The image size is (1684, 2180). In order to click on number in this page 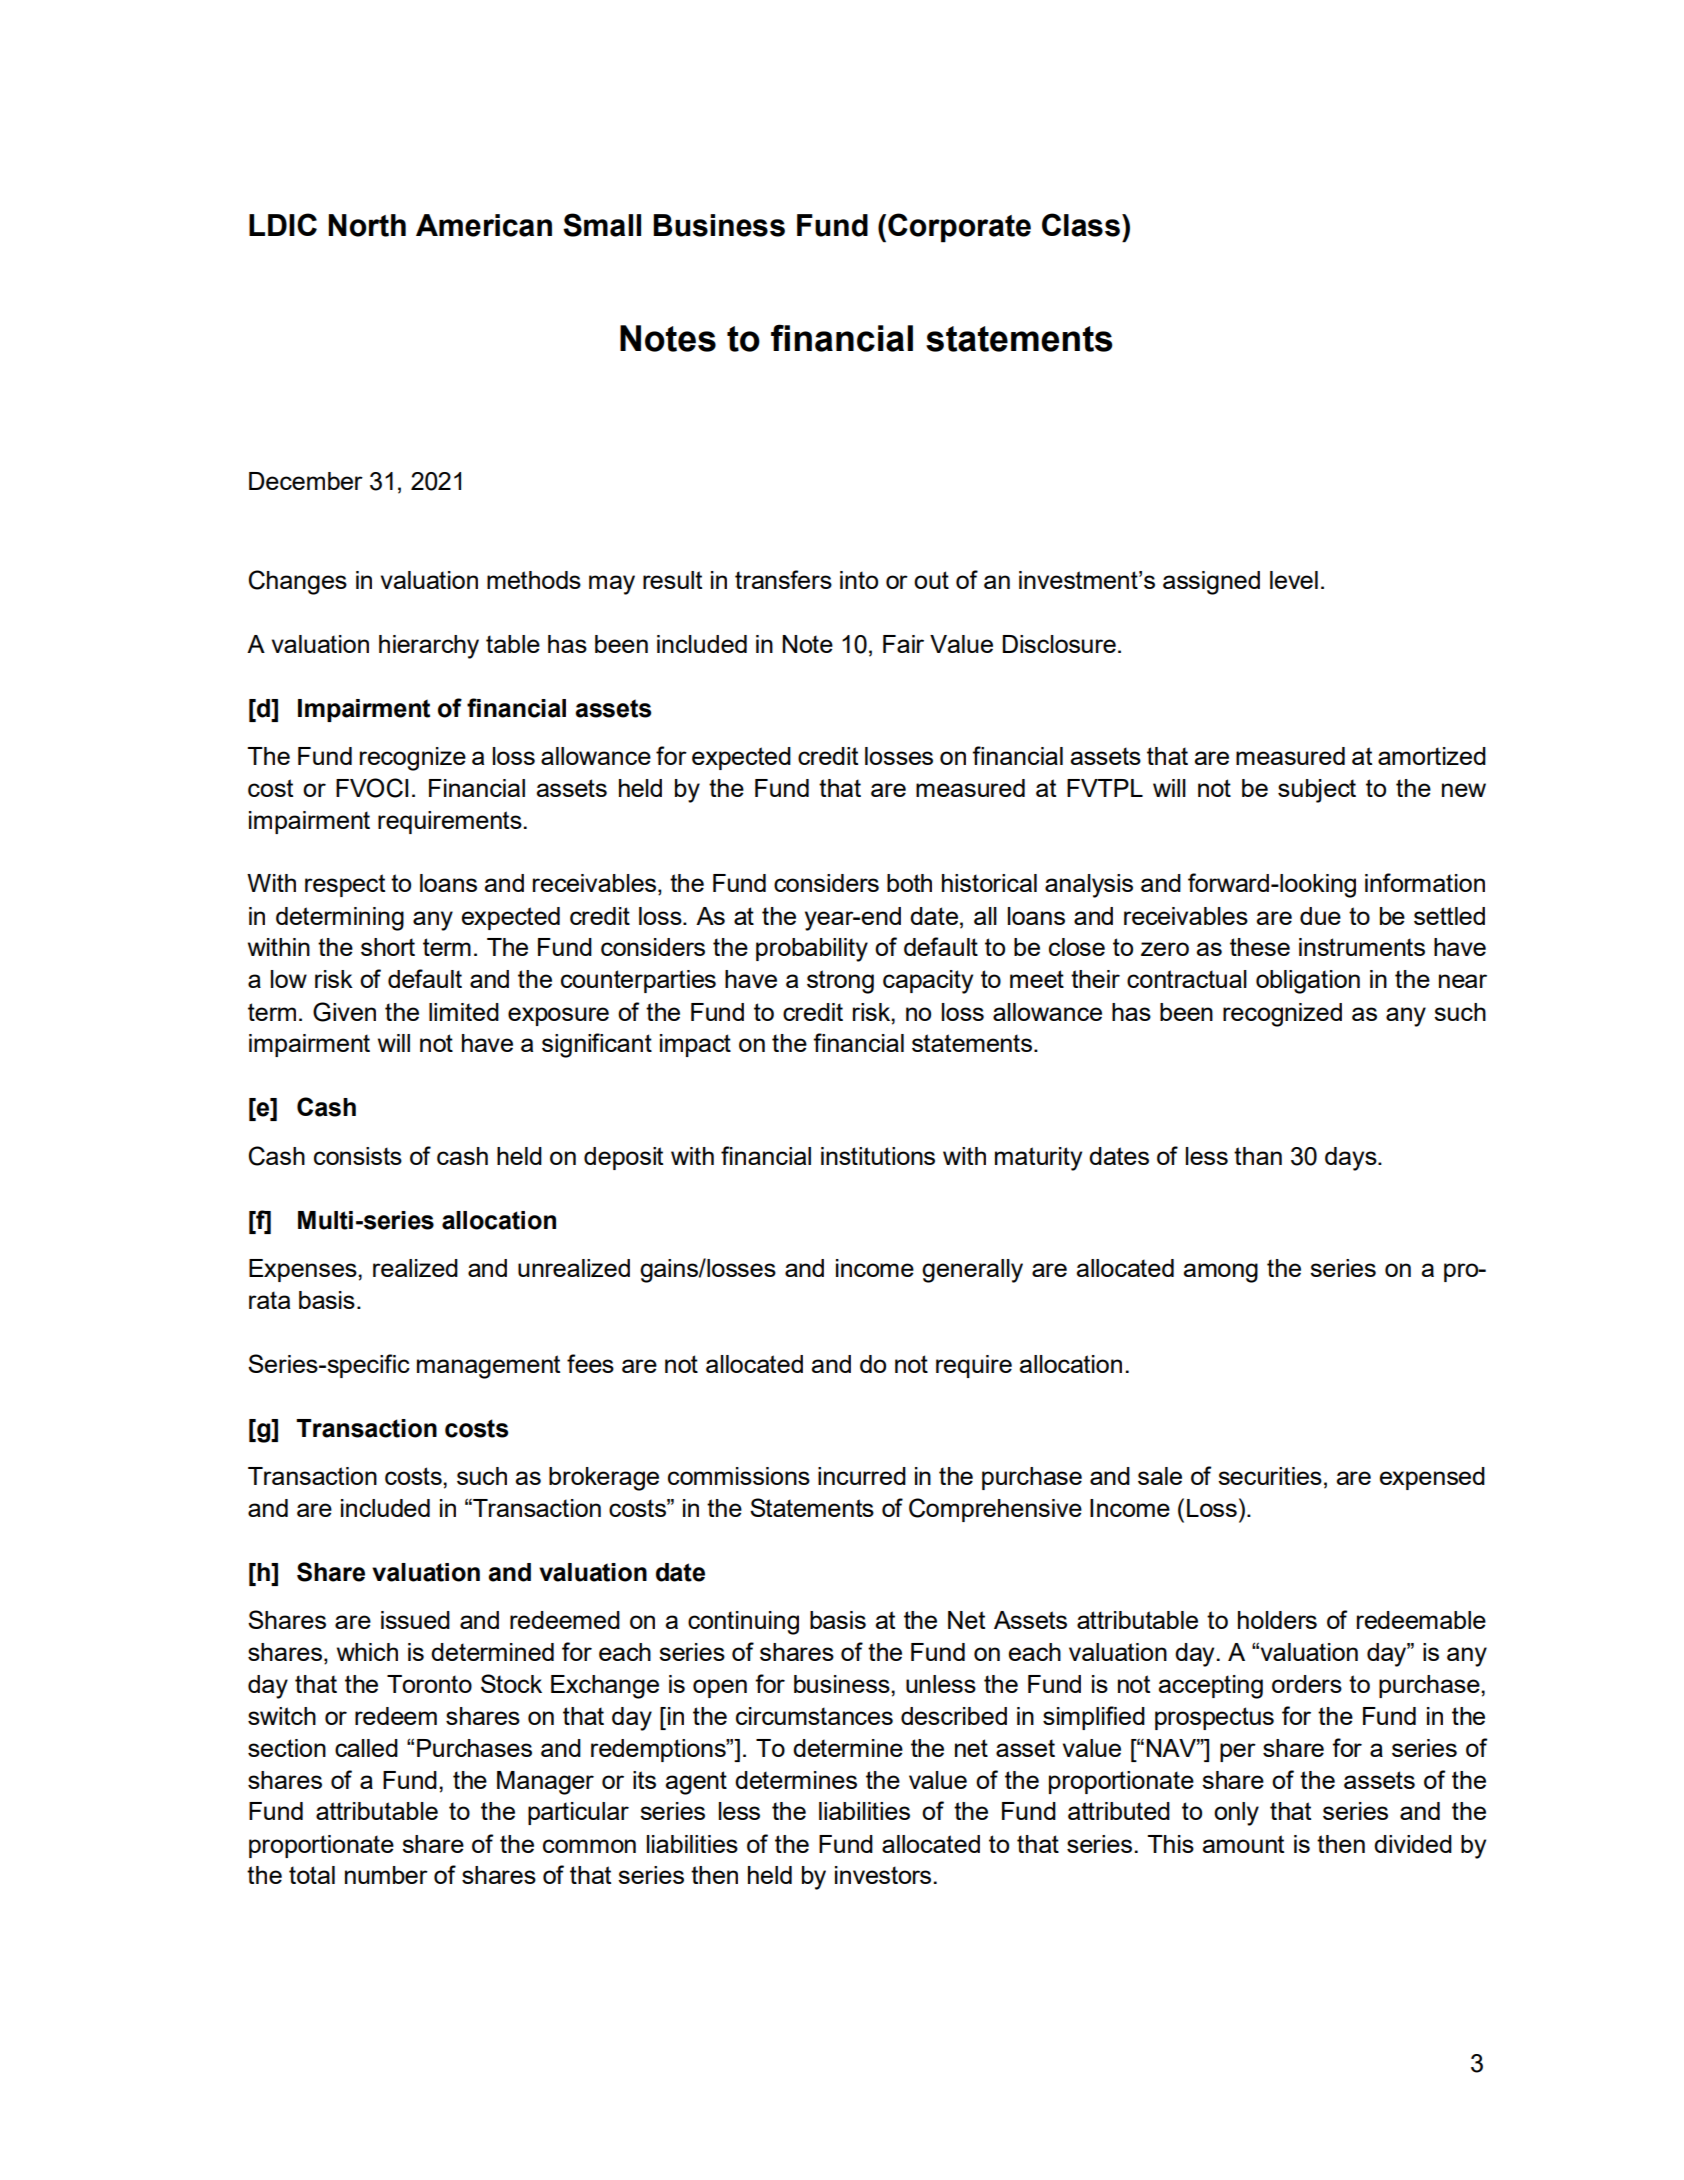, I will do `click(386, 1875)`.
